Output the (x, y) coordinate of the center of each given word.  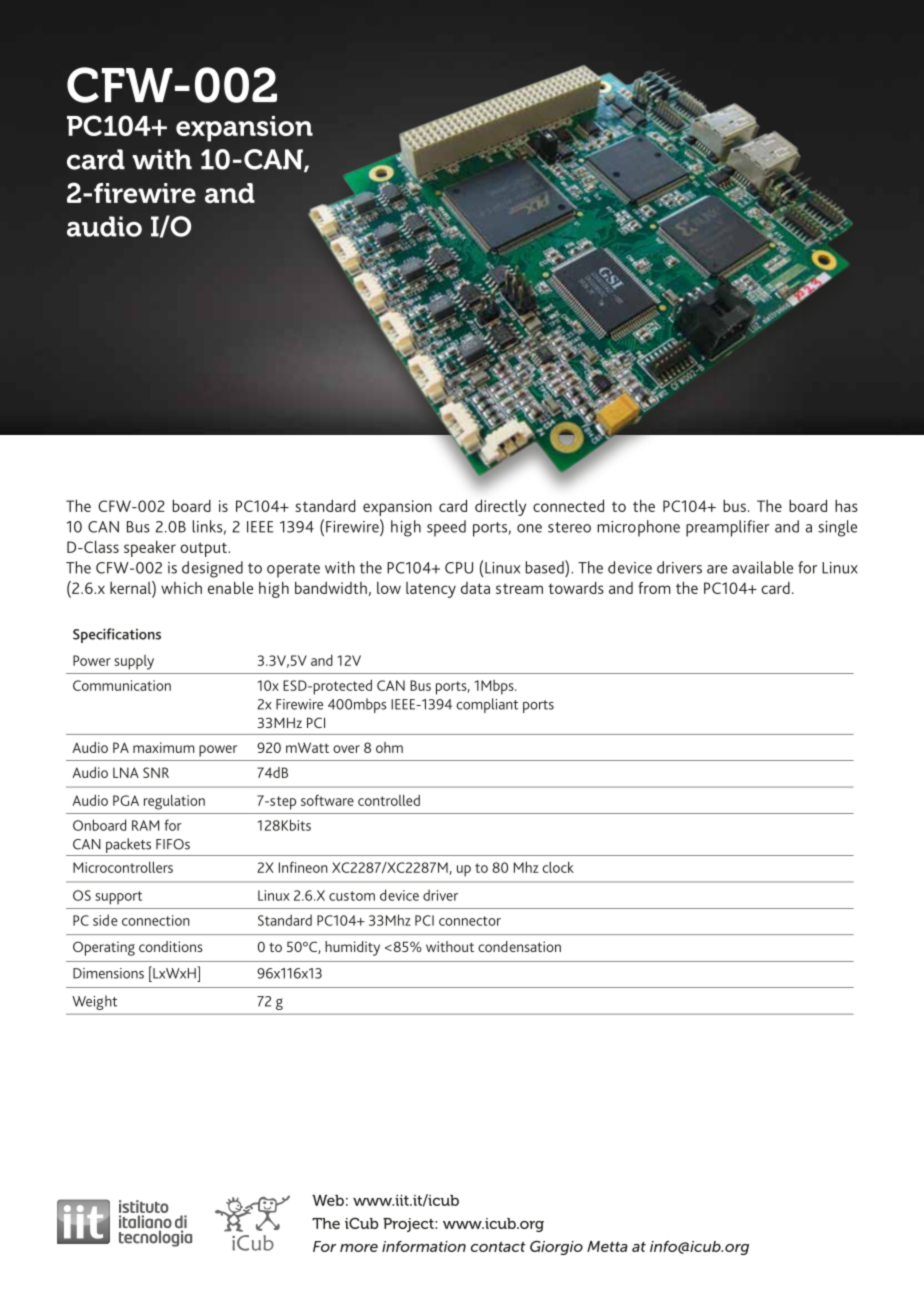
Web (328, 1200)
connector (470, 921)
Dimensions (108, 973)
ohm (389, 747)
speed (446, 528)
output (204, 549)
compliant (487, 705)
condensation (519, 946)
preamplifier (728, 528)
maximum (163, 747)
